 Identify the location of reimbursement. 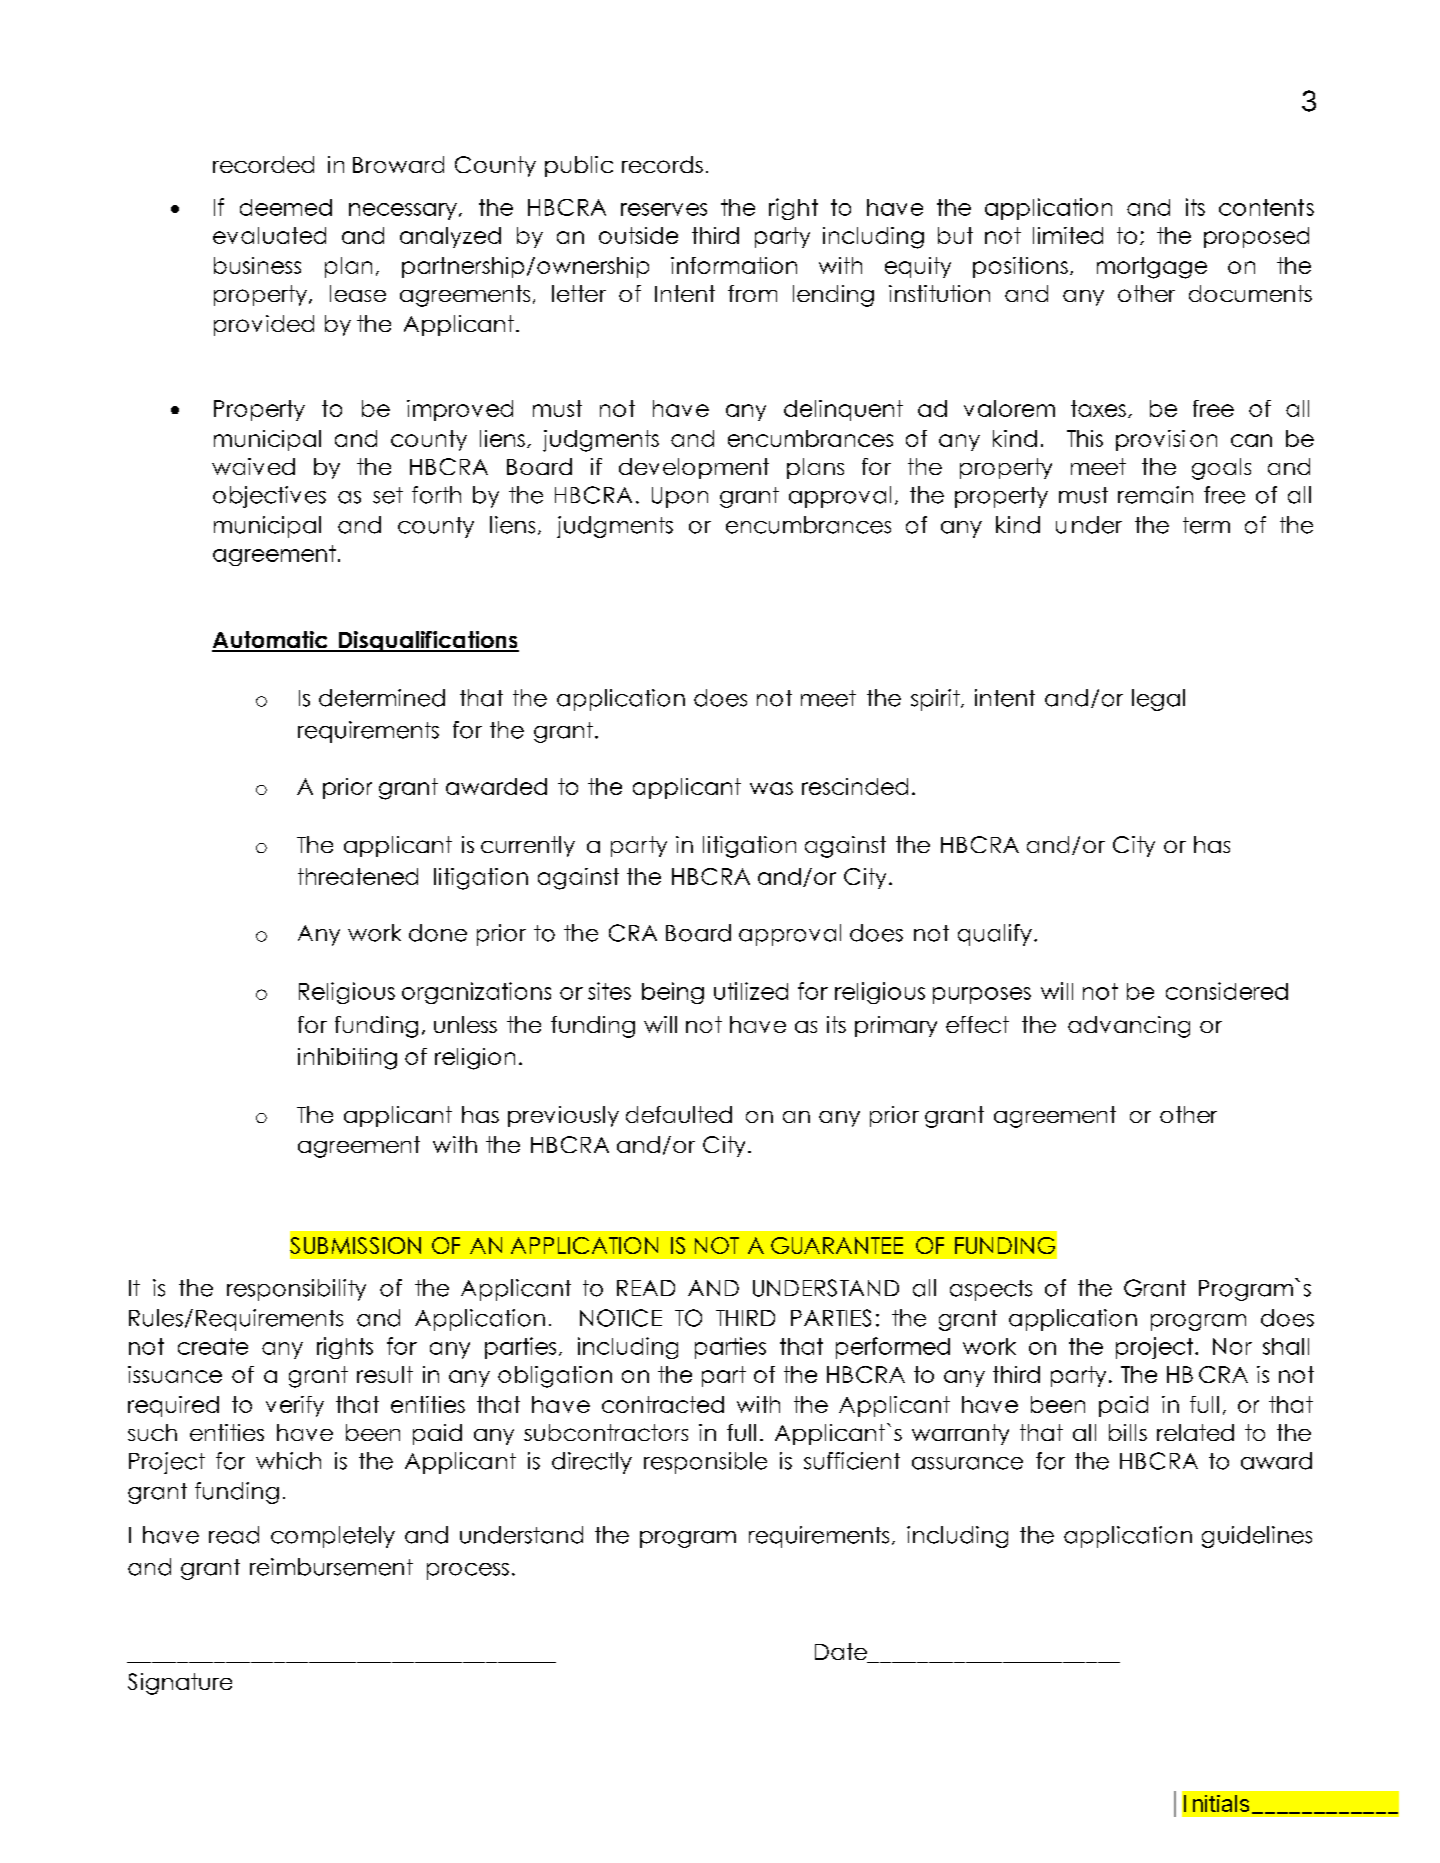
(331, 1567).
